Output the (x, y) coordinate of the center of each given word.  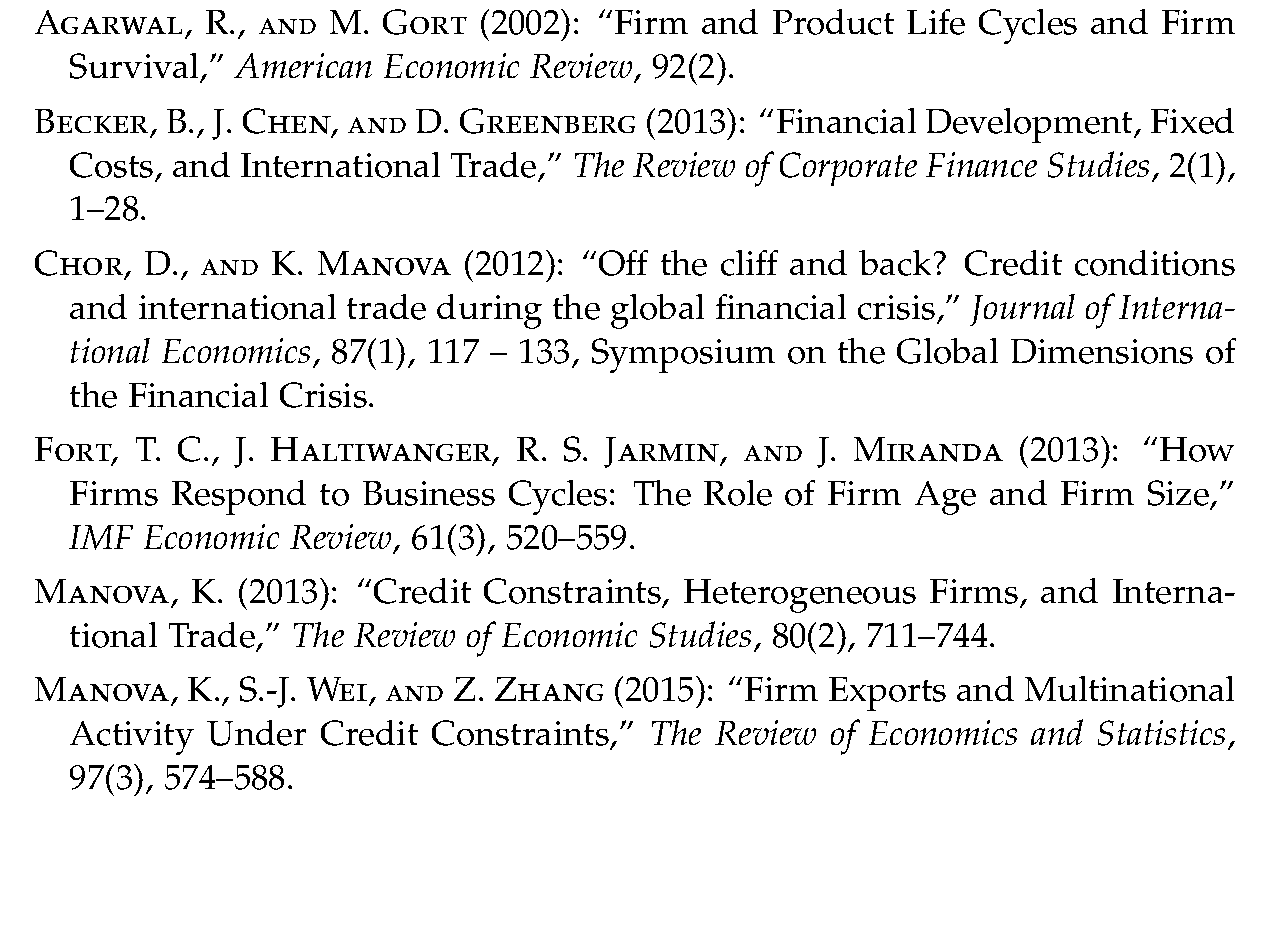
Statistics (1161, 733)
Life (936, 22)
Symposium (683, 355)
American (303, 65)
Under (256, 733)
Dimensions (1102, 351)
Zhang (549, 689)
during (489, 311)
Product (833, 22)
